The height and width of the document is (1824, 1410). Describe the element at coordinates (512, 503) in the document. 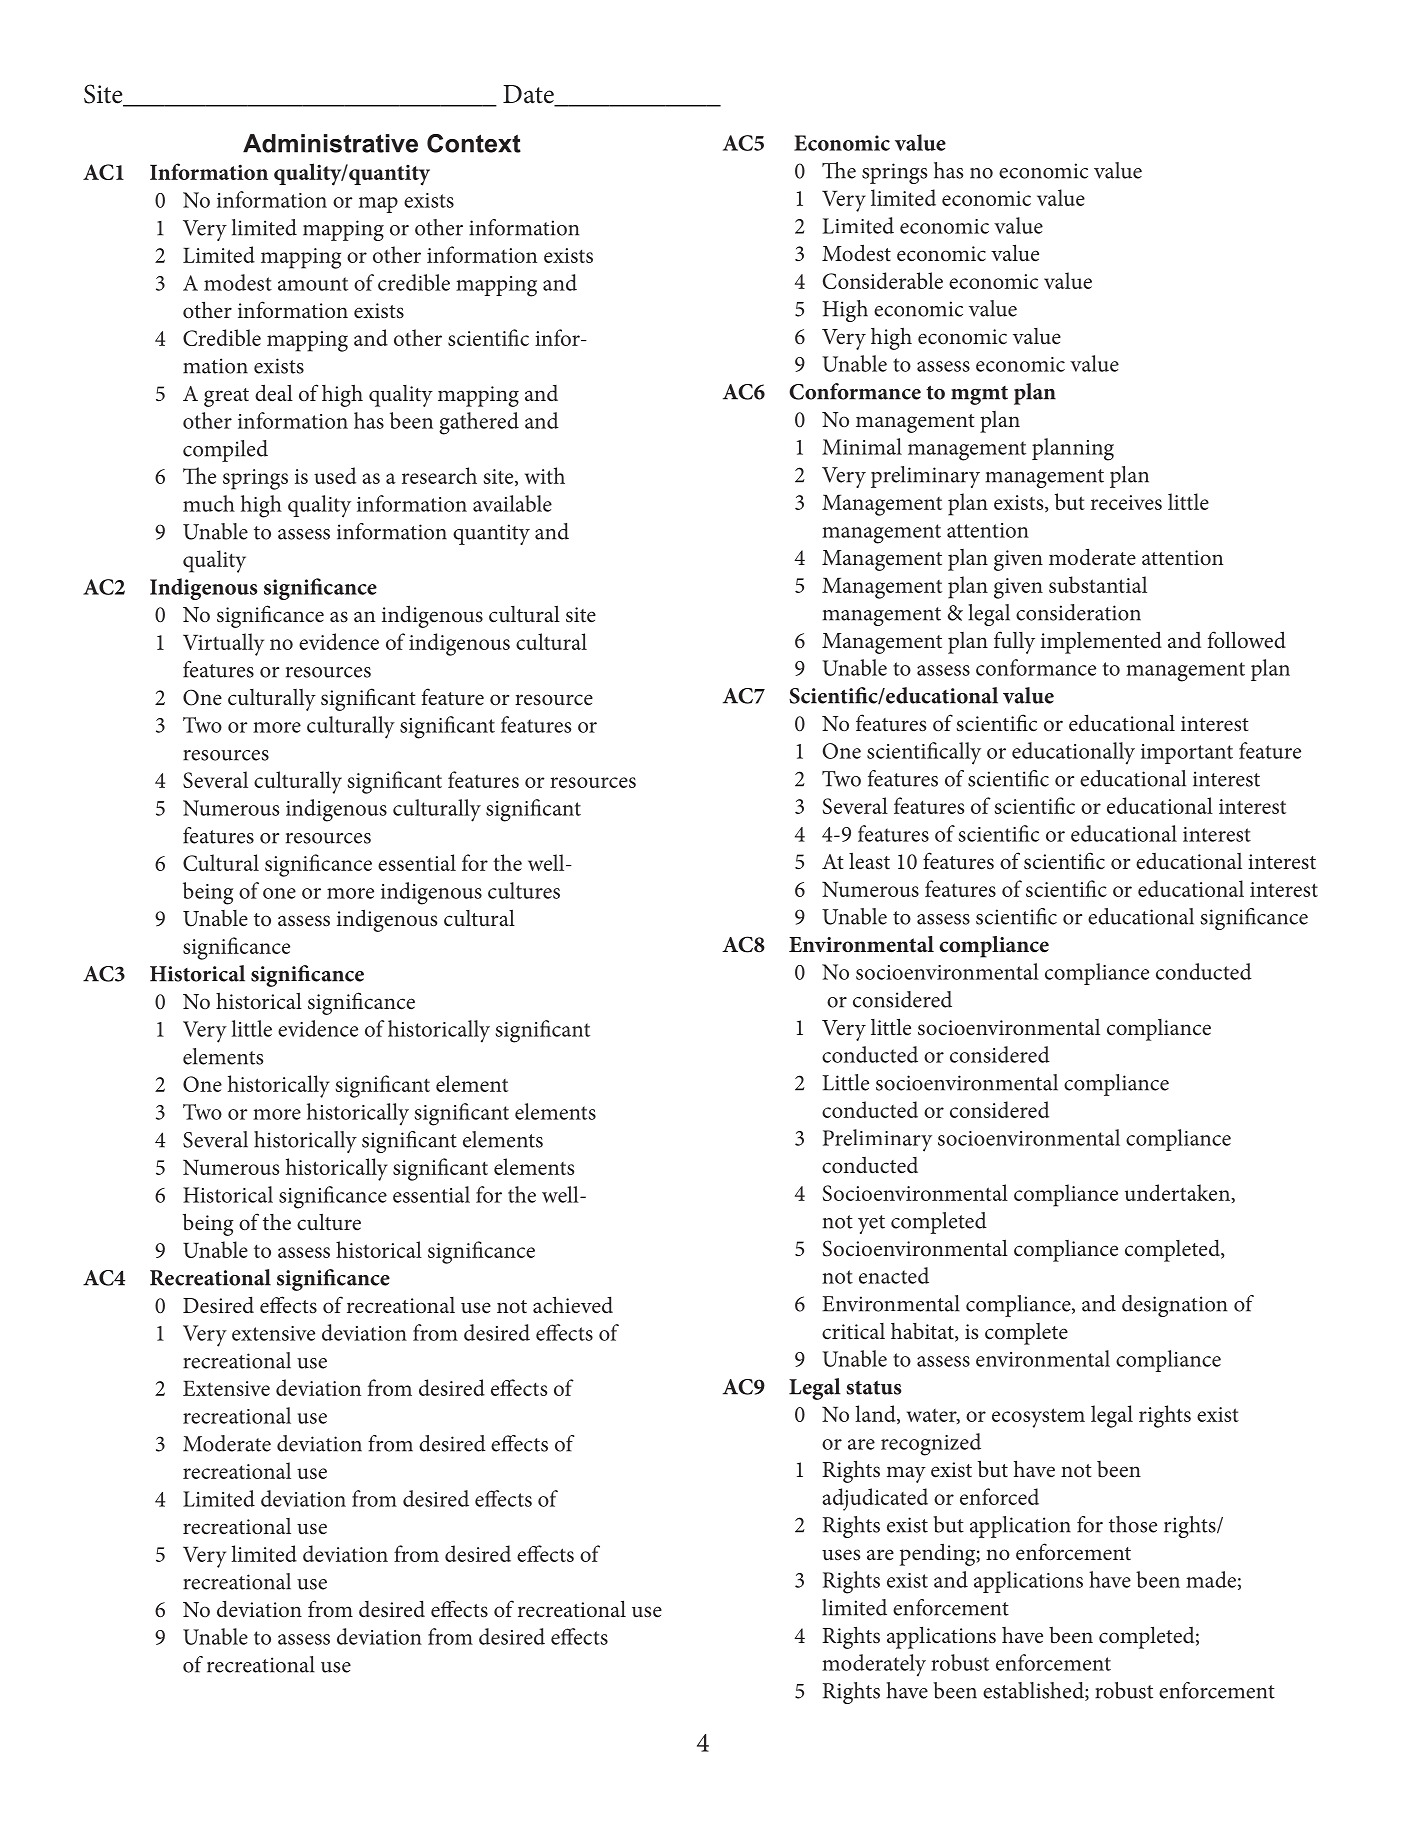

I see `available` at that location.
